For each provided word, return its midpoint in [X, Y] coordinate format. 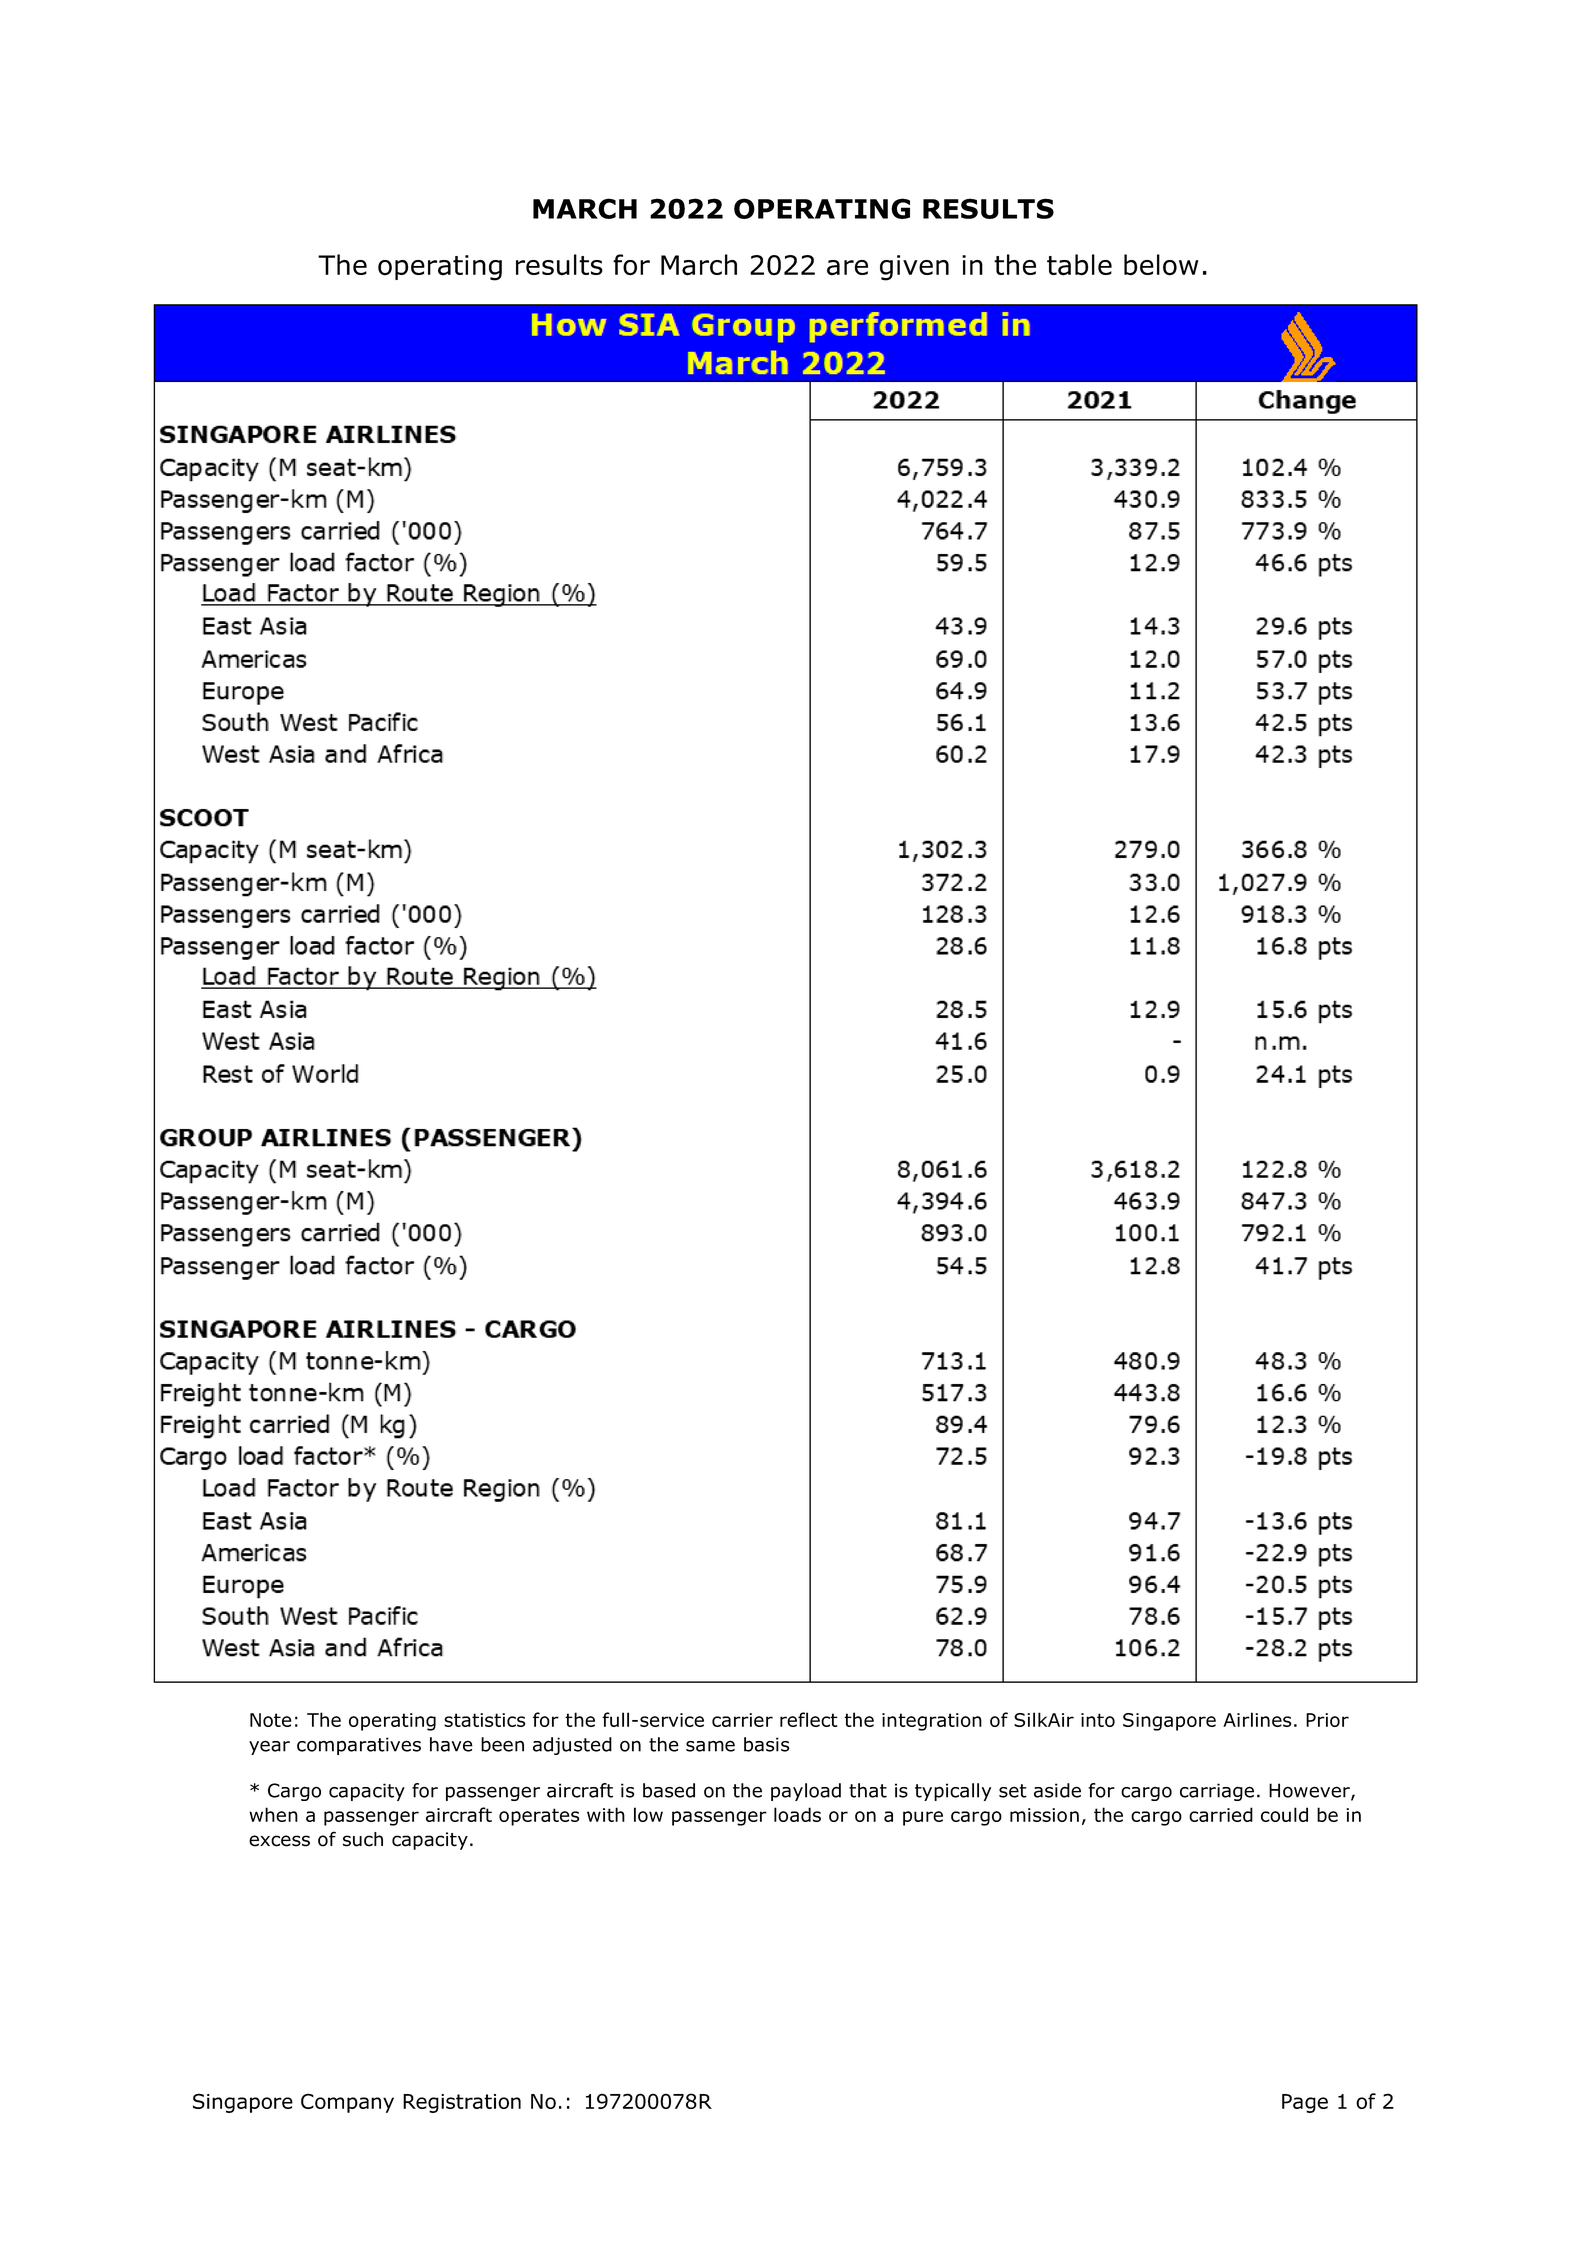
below [1161, 265]
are [847, 268]
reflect [809, 1719]
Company [347, 2103]
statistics [484, 1720]
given [914, 268]
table [1079, 265]
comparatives [359, 1746]
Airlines [1257, 1719]
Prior [1327, 1720]
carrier [742, 1720]
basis [766, 1744]
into [1098, 1720]
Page [1305, 2103]
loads [797, 1814]
